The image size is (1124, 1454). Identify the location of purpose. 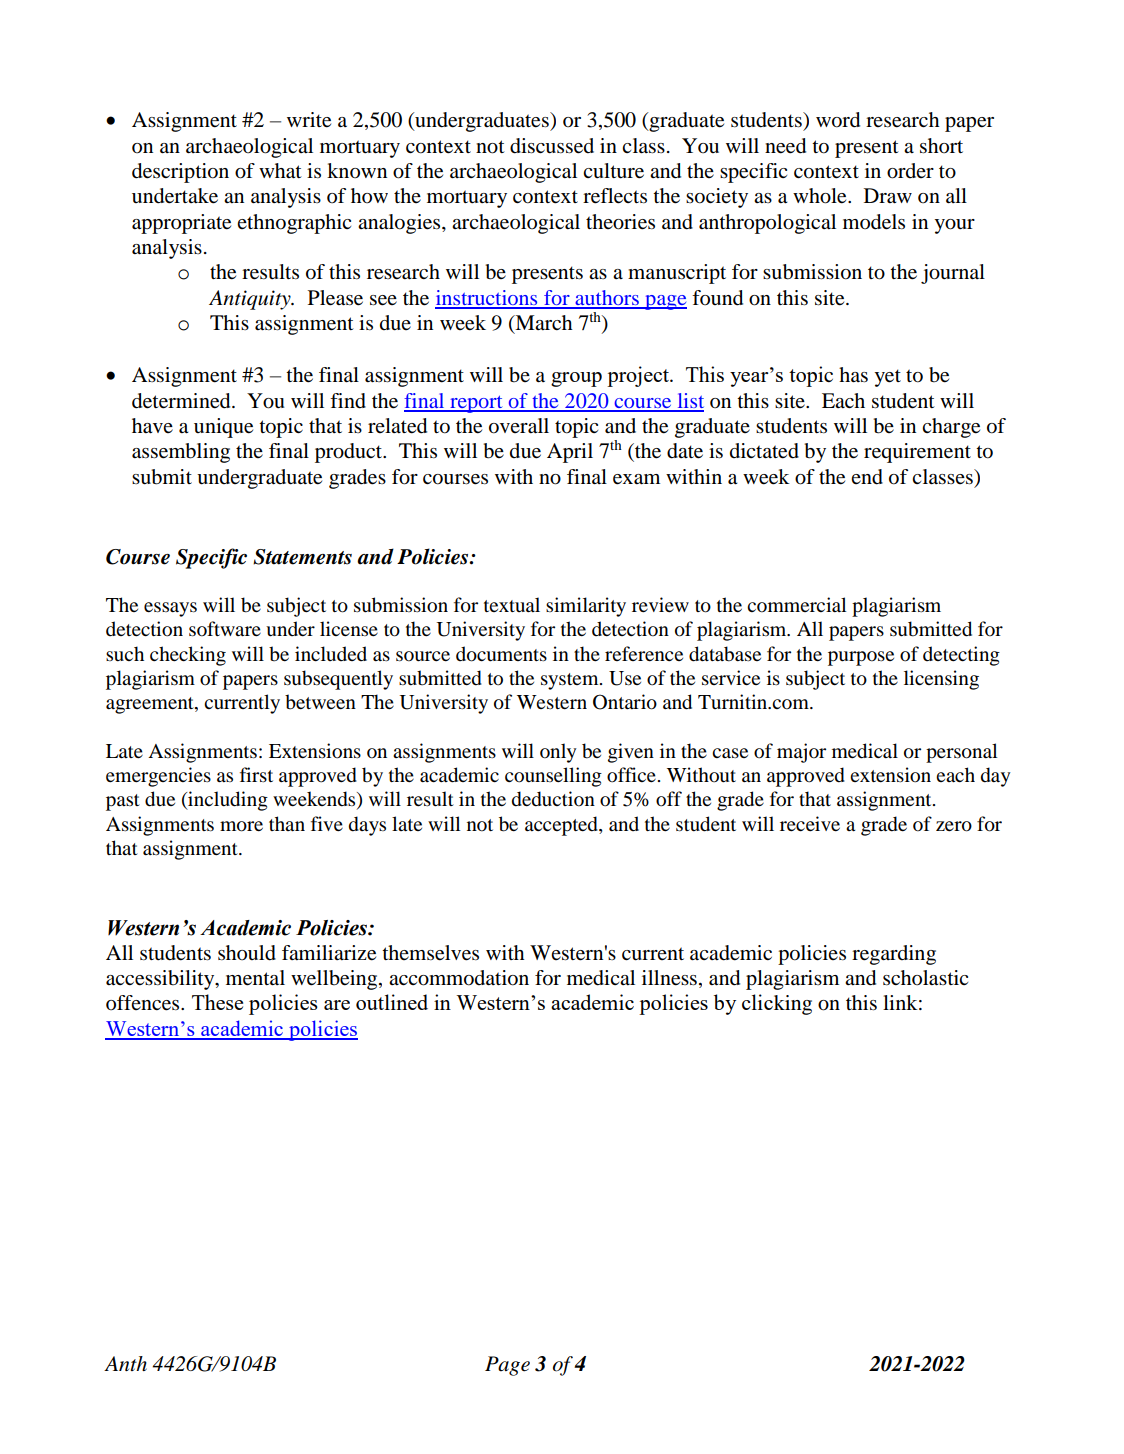
(861, 658).
